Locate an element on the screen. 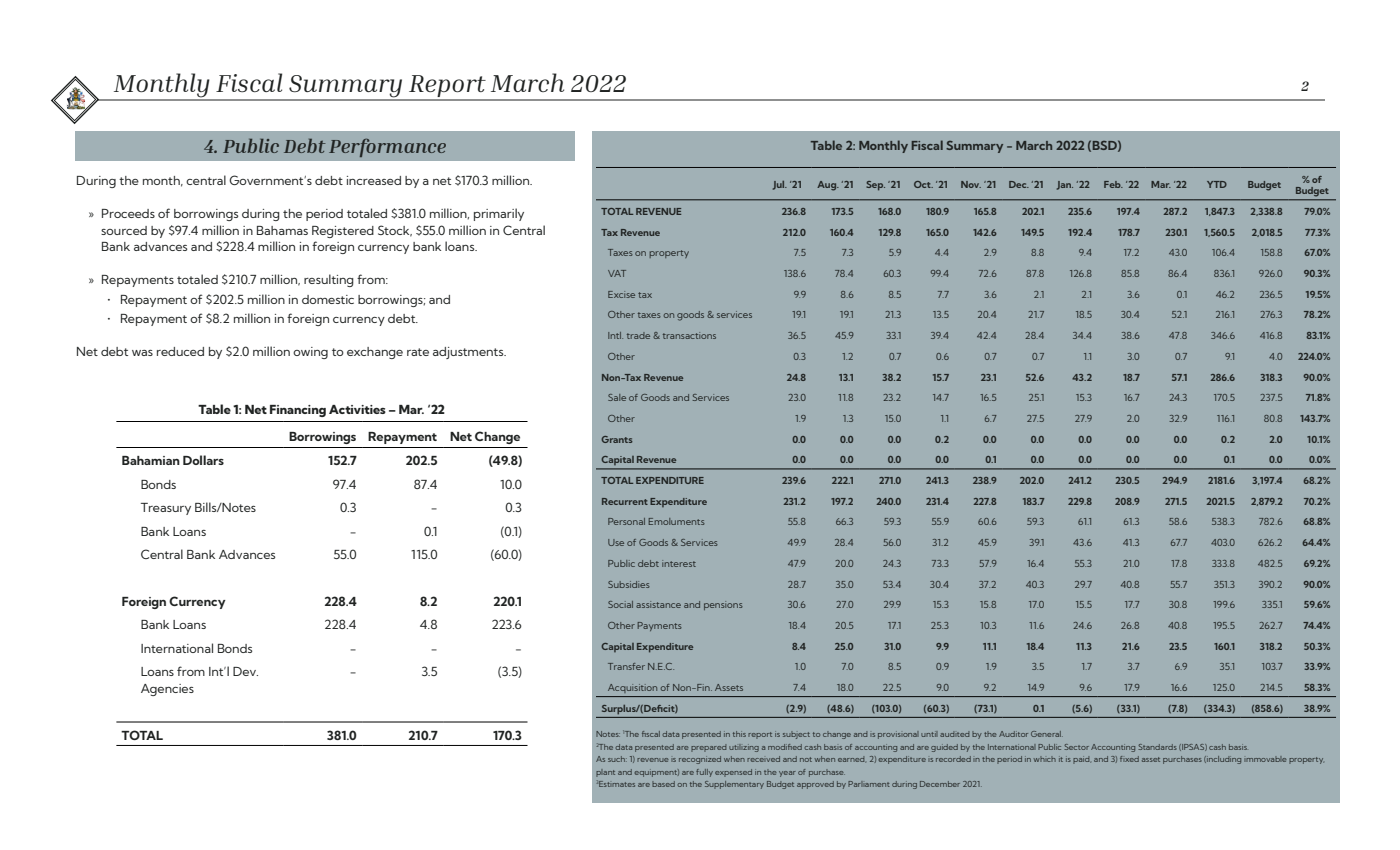 This screenshot has width=1400, height=850. Sale is located at coordinates (617, 397).
